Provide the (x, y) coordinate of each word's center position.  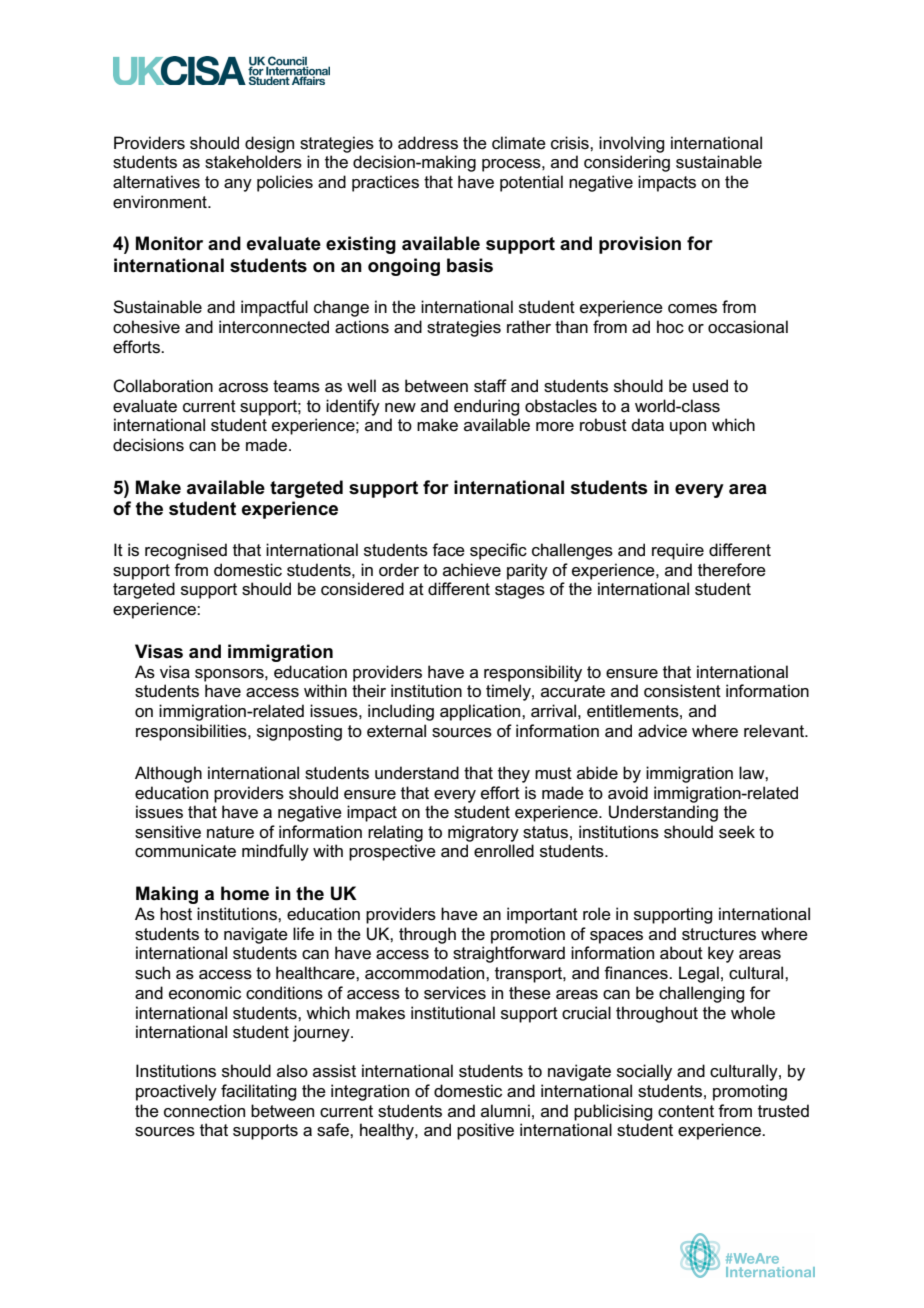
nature (230, 832)
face (448, 550)
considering (627, 163)
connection (204, 1111)
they (514, 774)
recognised (186, 551)
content (686, 1111)
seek (737, 832)
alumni (505, 1110)
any (238, 185)
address (428, 143)
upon (688, 428)
